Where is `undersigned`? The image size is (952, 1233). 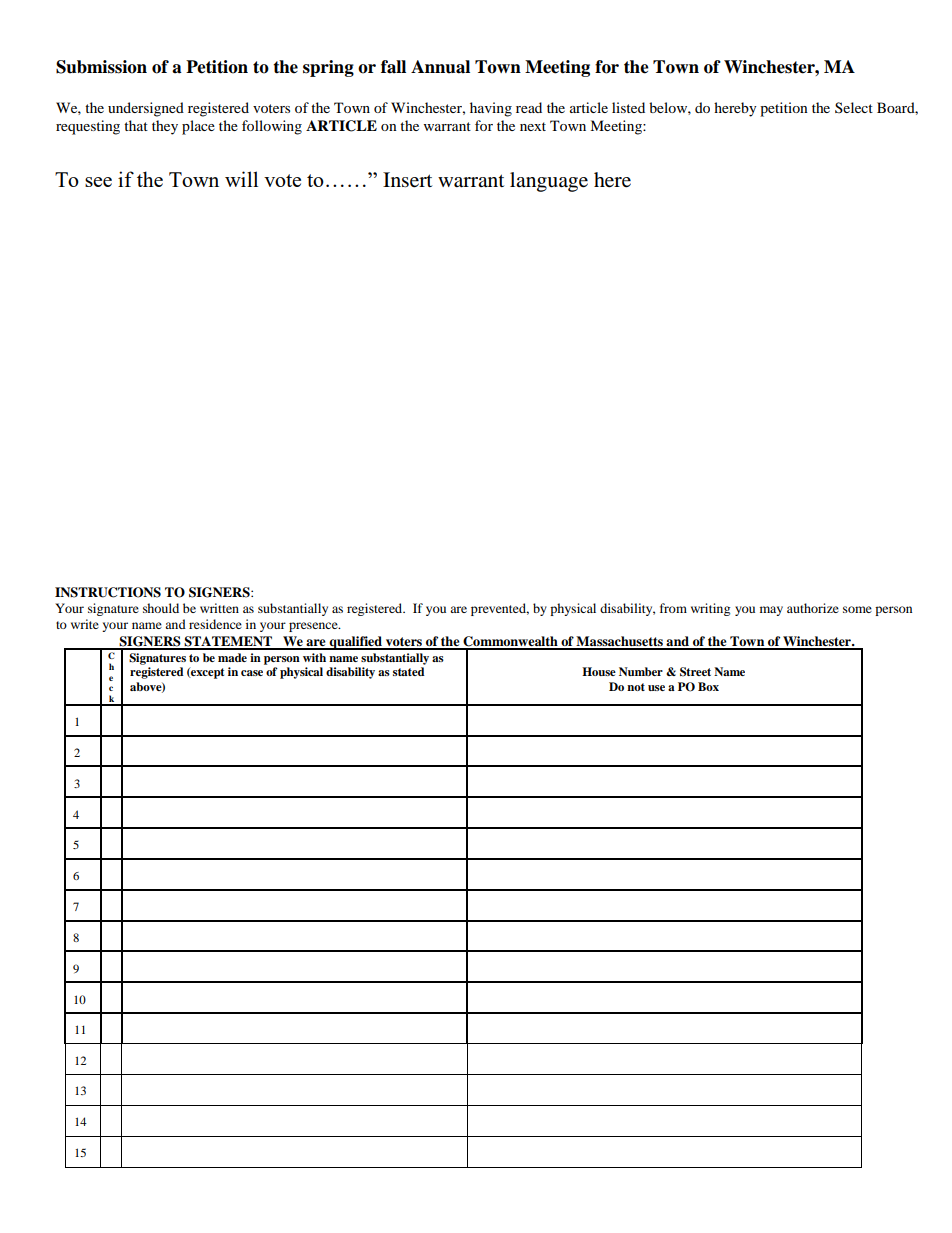 undersigned is located at coordinates (146, 109).
